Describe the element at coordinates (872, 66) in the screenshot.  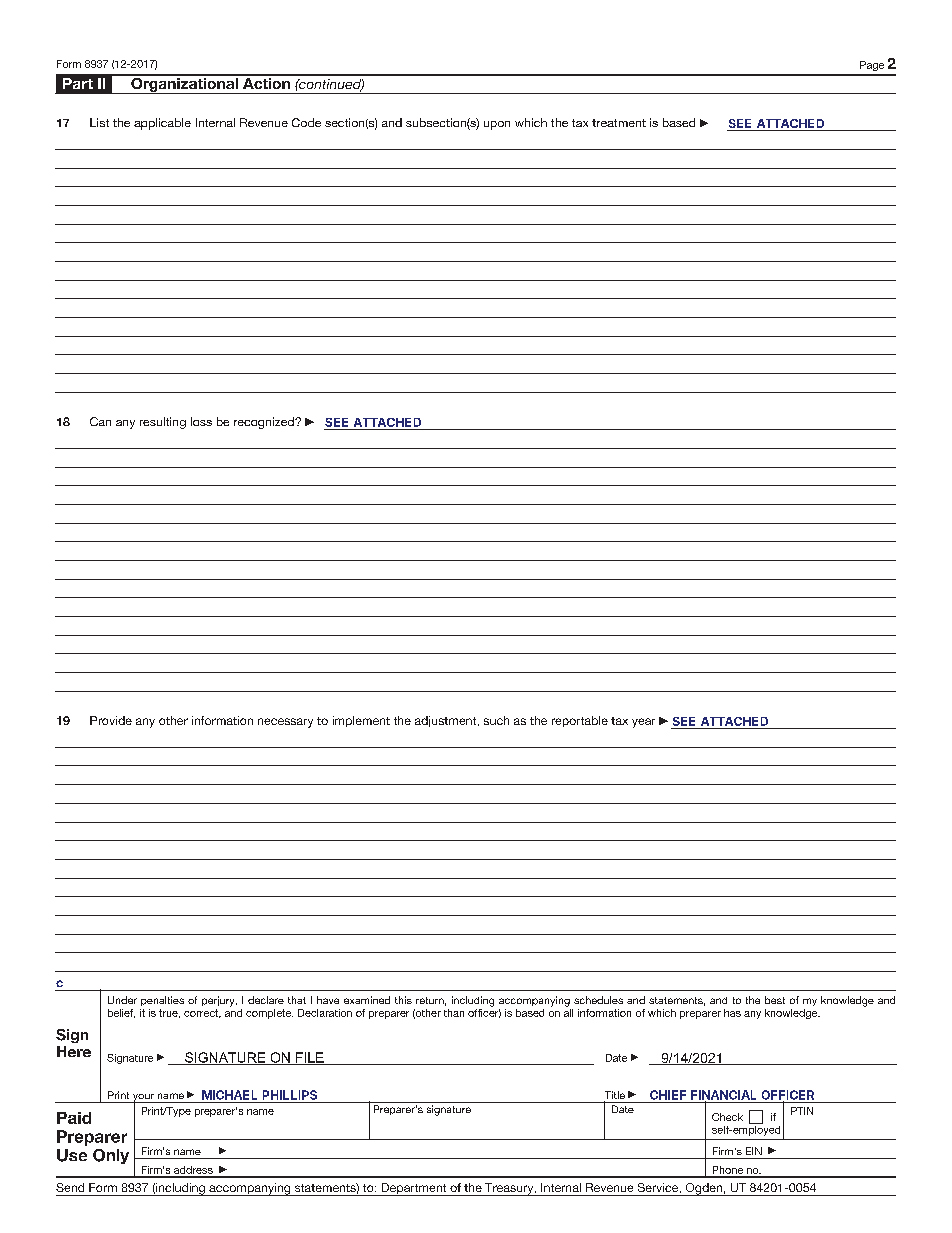
I see `Page` at that location.
